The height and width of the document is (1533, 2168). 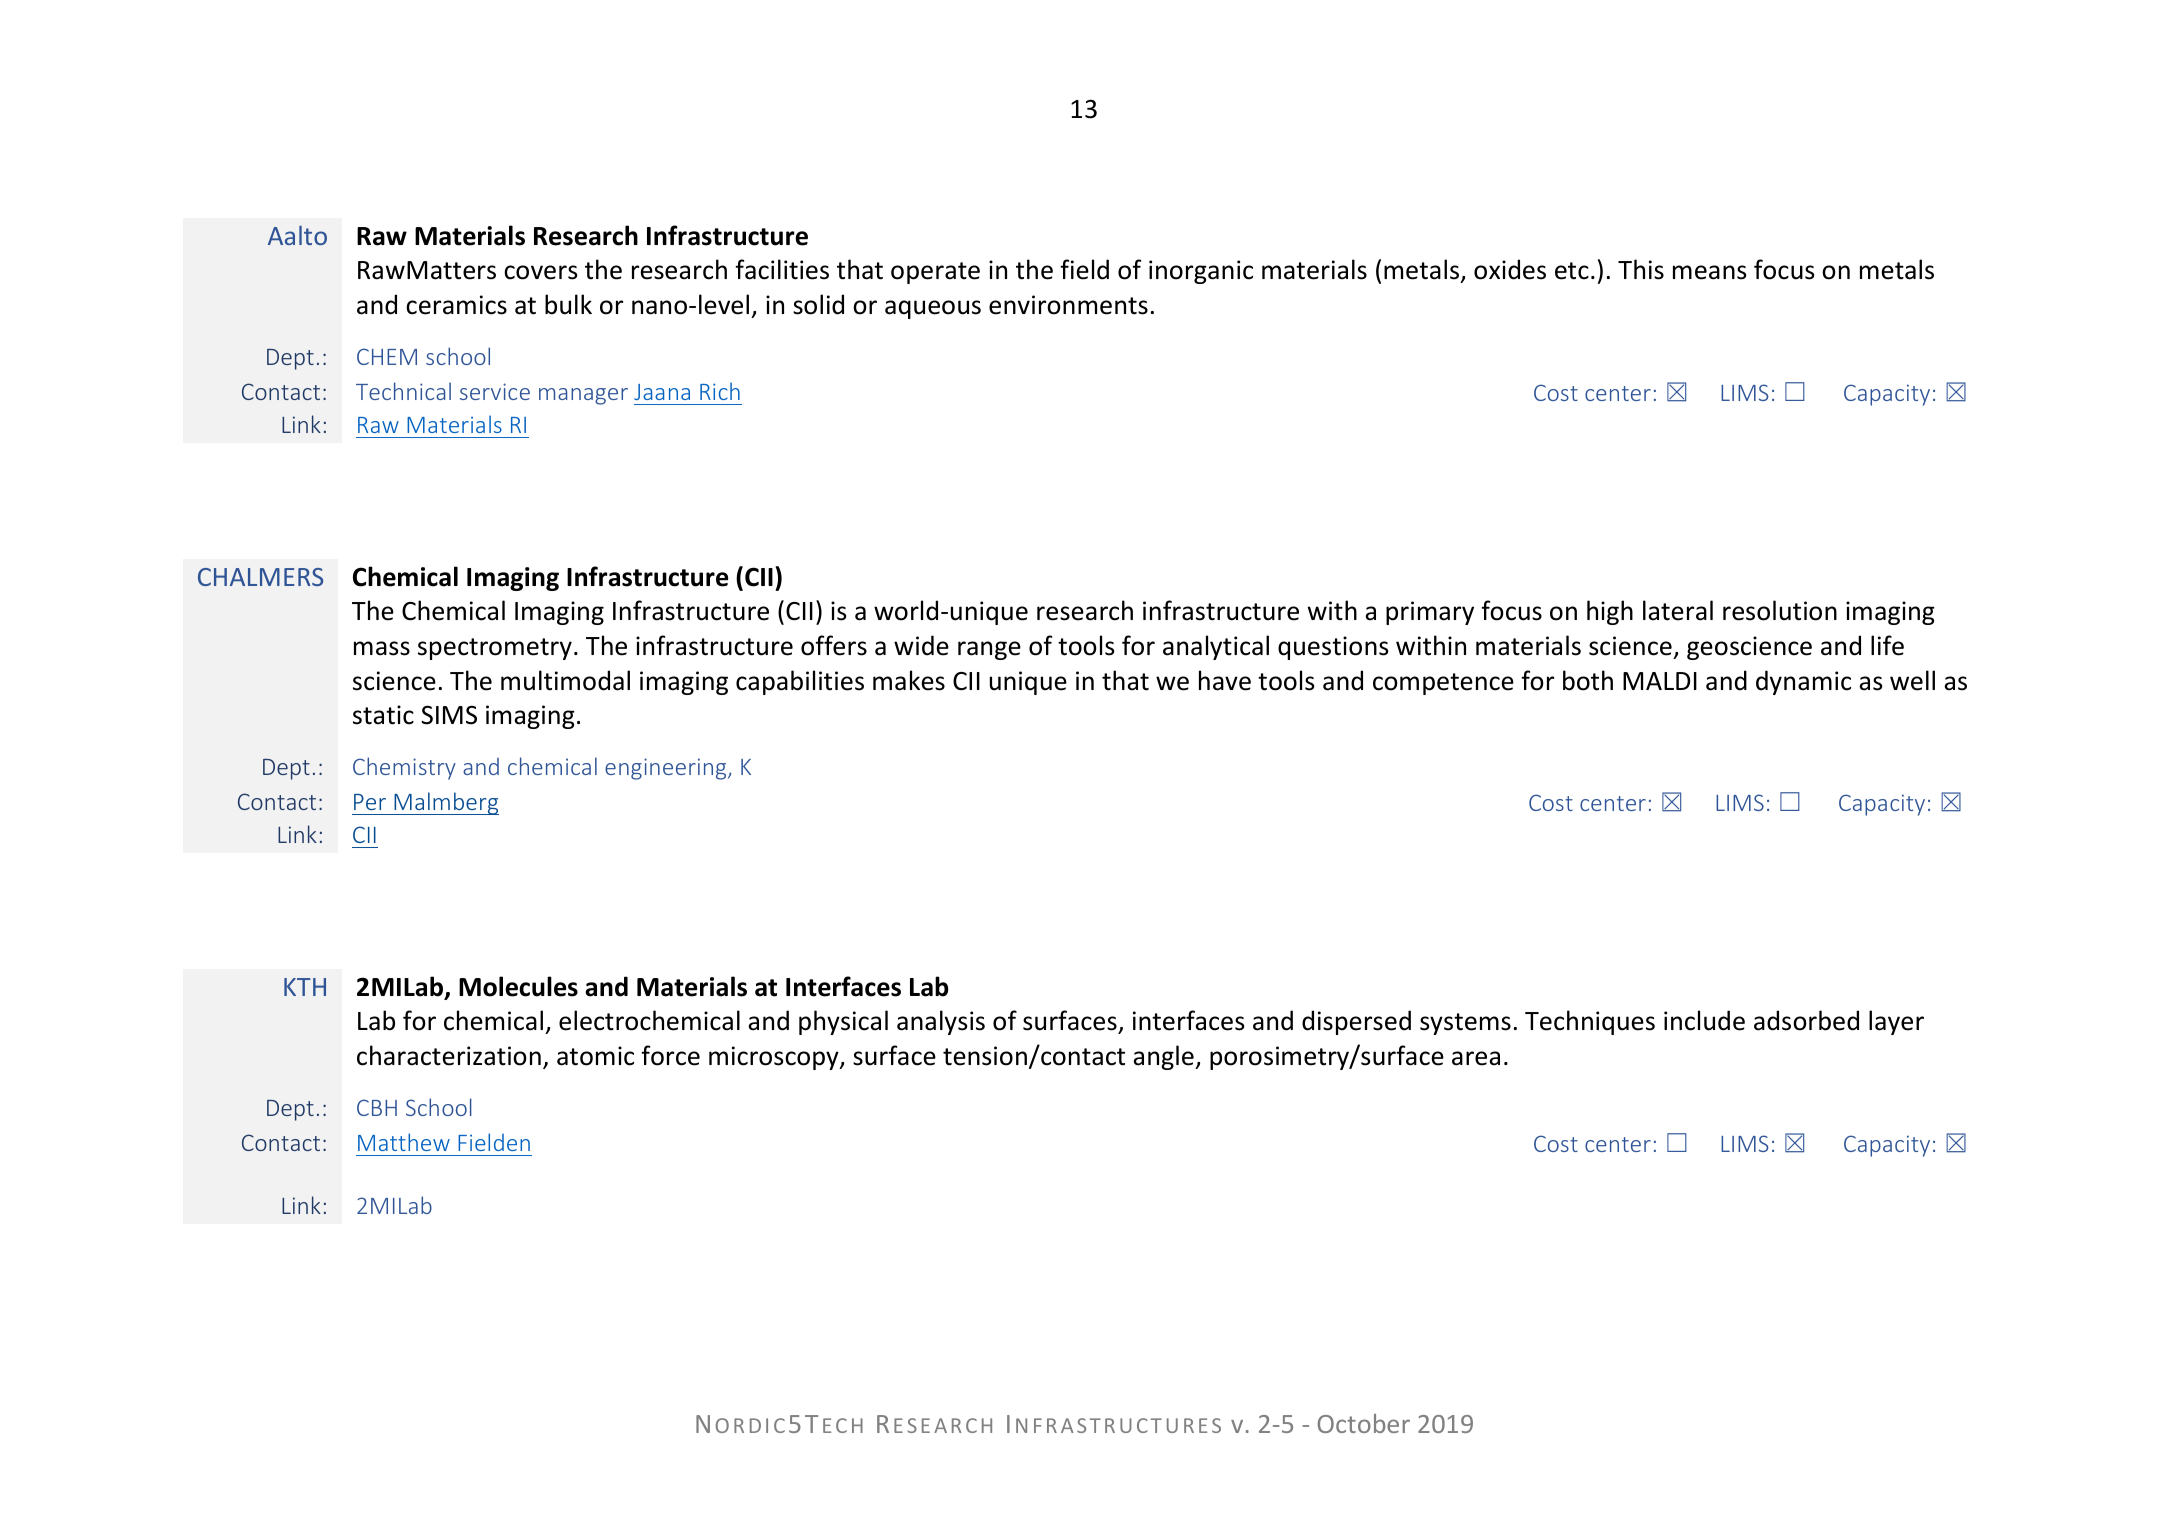 I want to click on bulk, so click(x=568, y=304).
